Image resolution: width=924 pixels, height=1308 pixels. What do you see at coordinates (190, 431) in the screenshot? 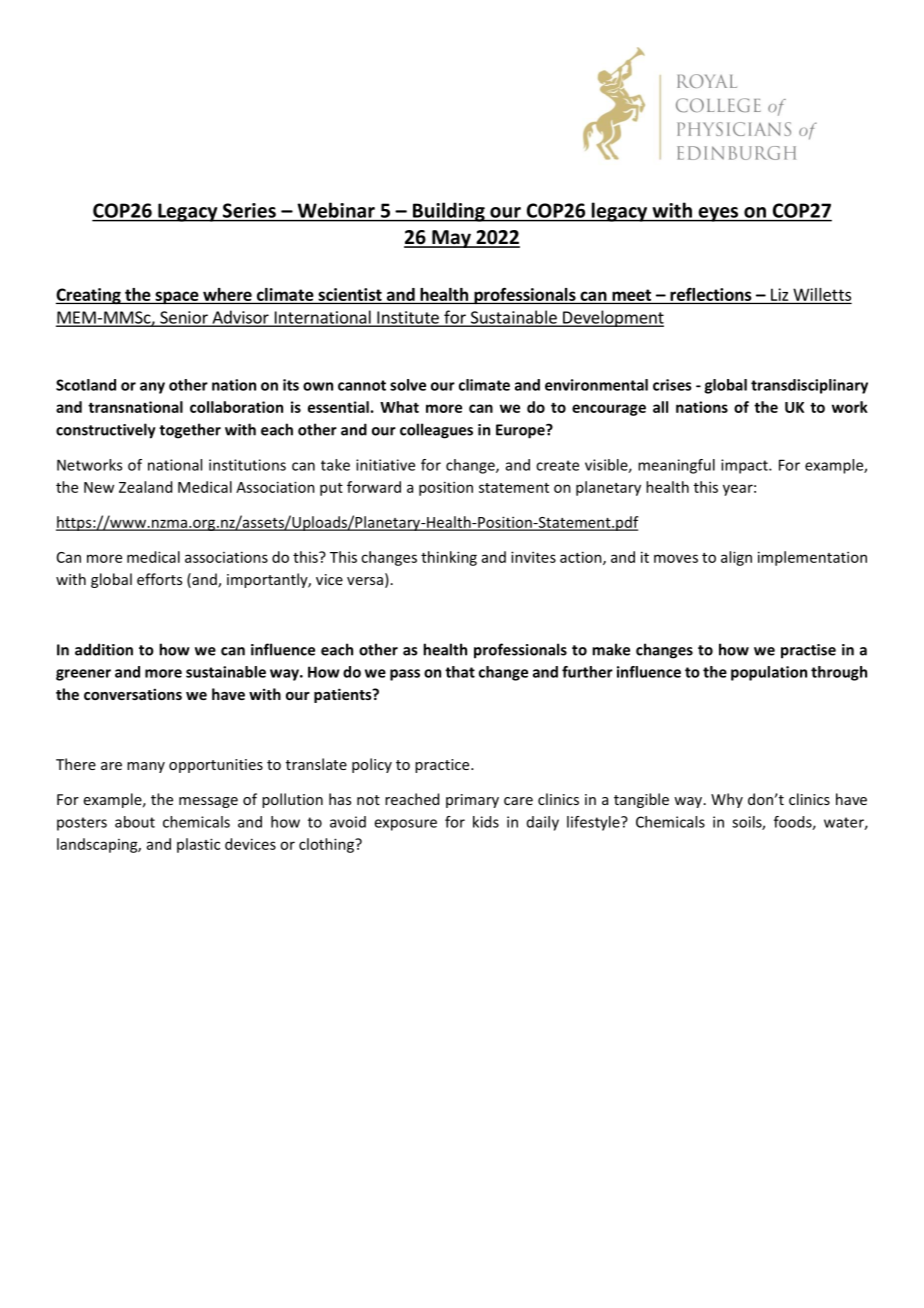
I see `together` at bounding box center [190, 431].
